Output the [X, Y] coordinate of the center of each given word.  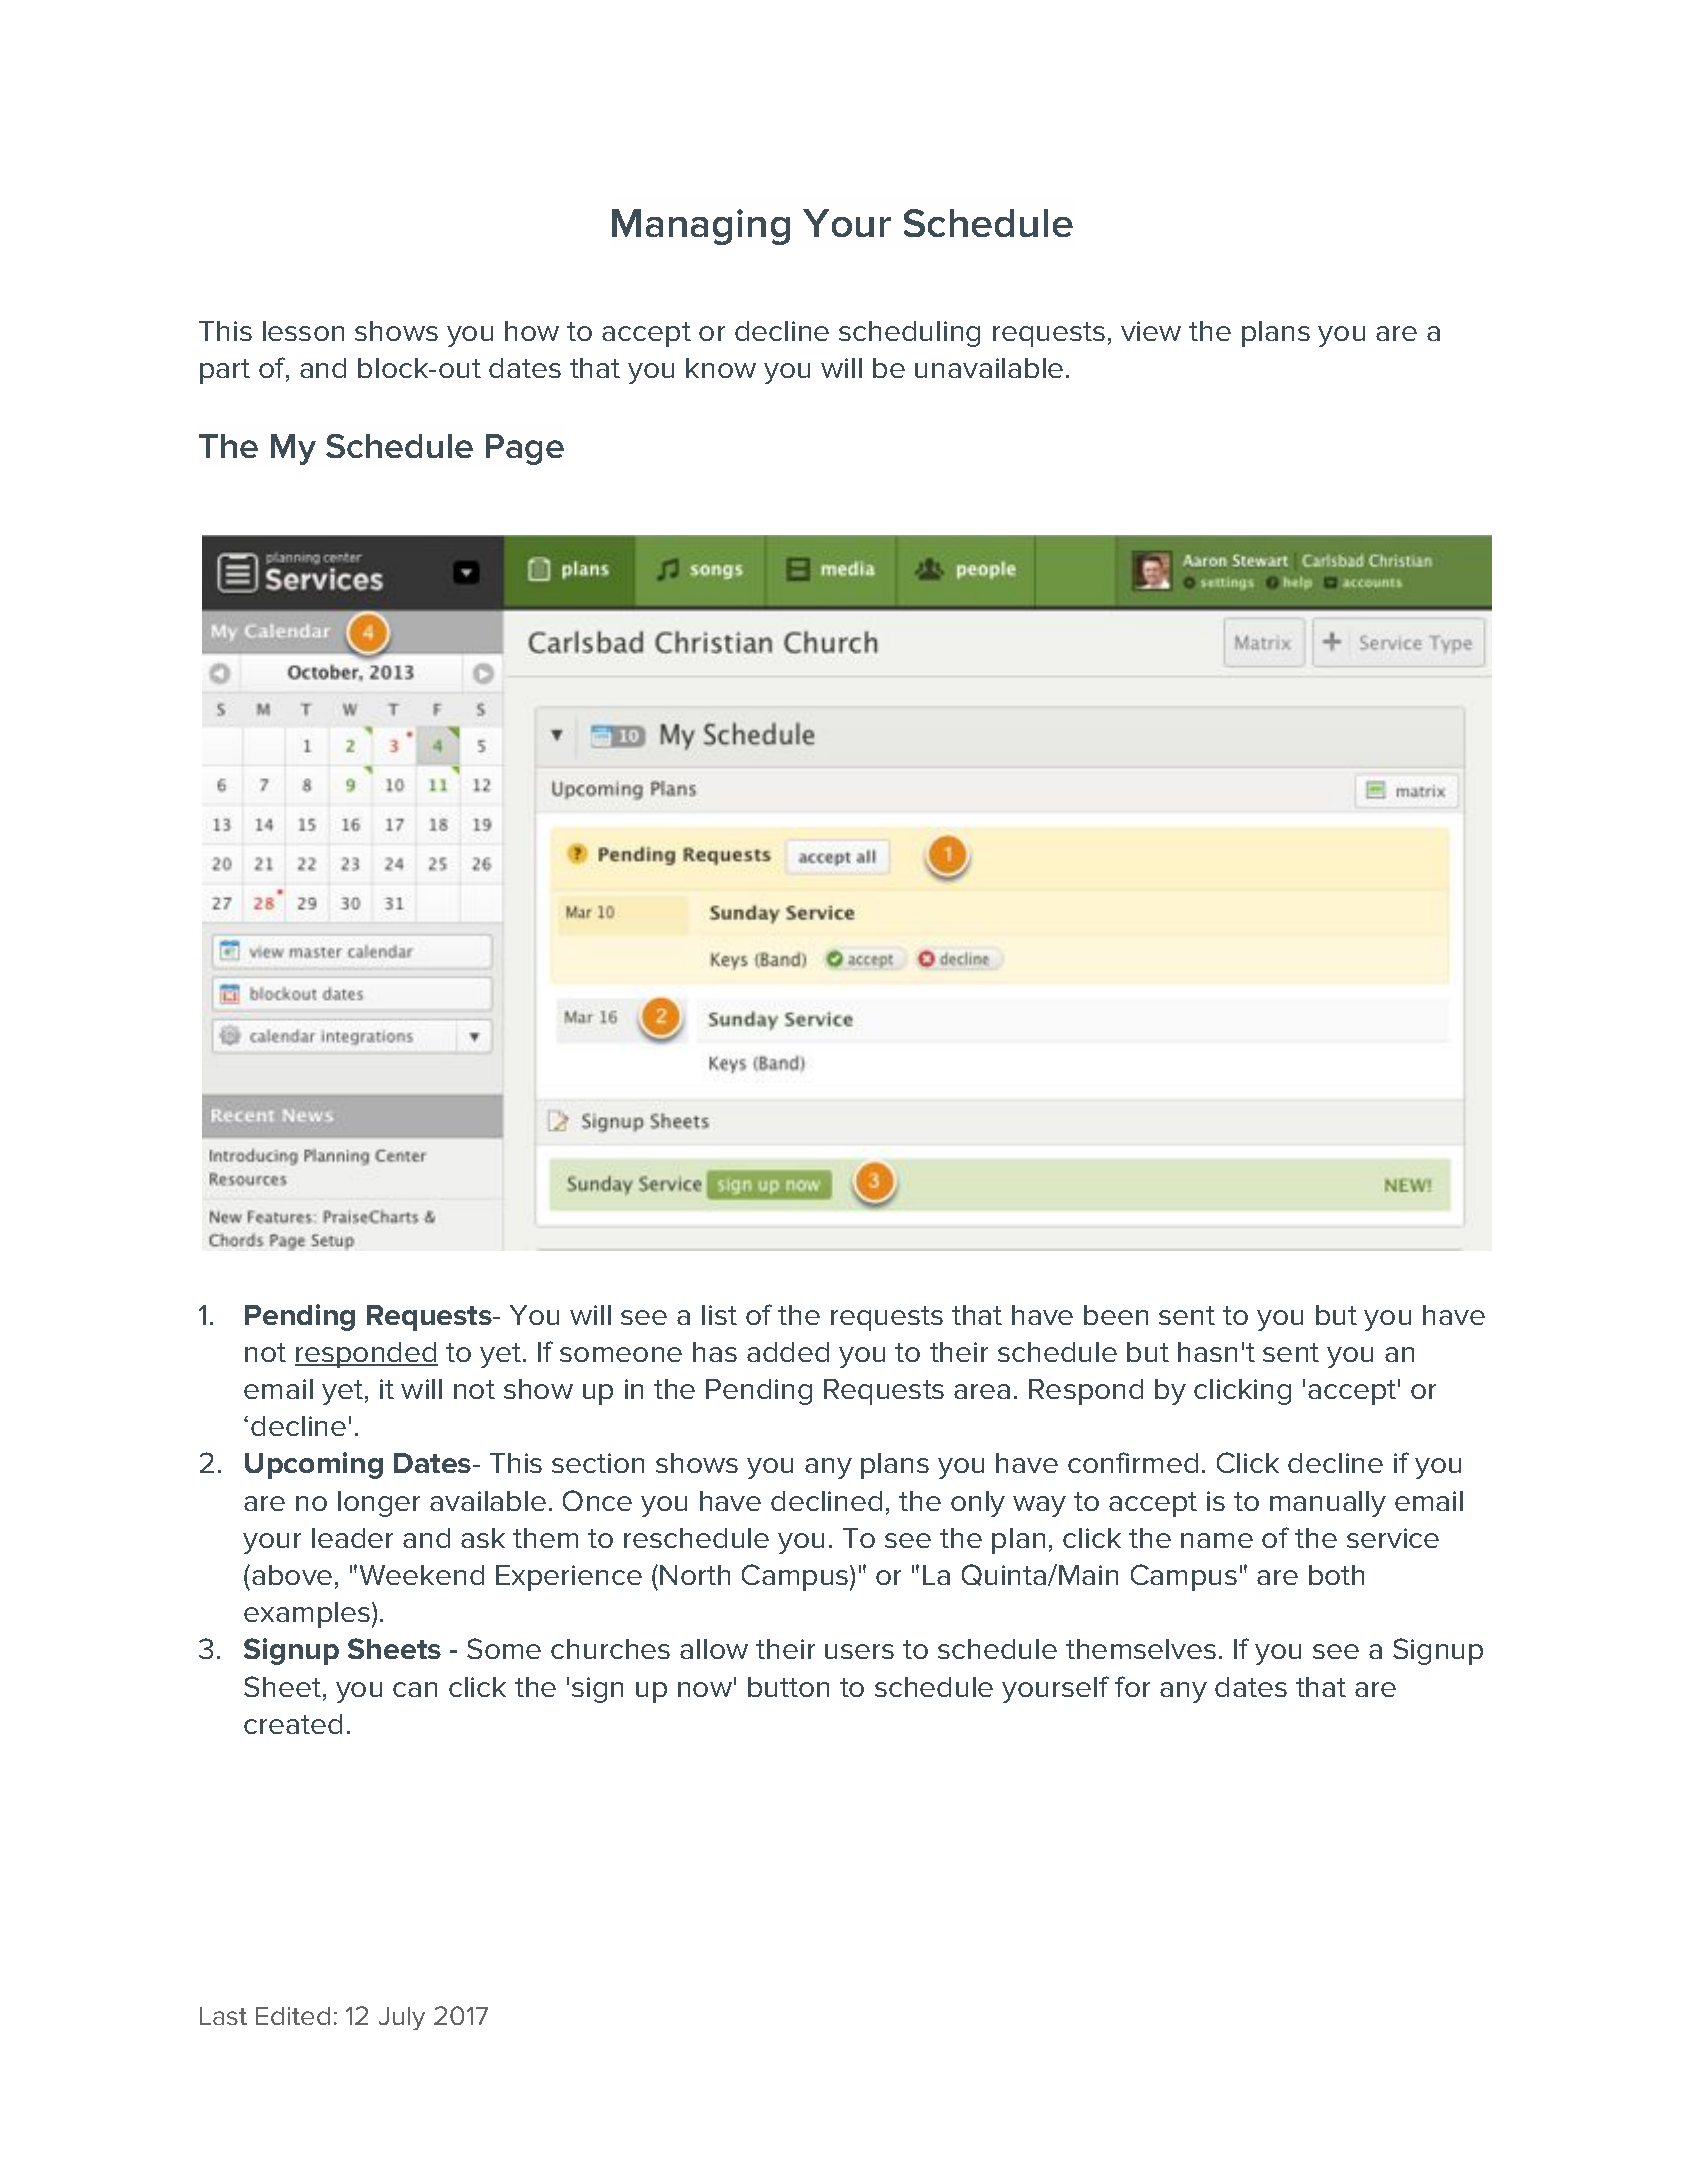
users [859, 1651]
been [1116, 1315]
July [402, 2018]
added [788, 1352]
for [1132, 1686]
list [719, 1315]
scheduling [909, 334]
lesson [303, 331]
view [1151, 331]
